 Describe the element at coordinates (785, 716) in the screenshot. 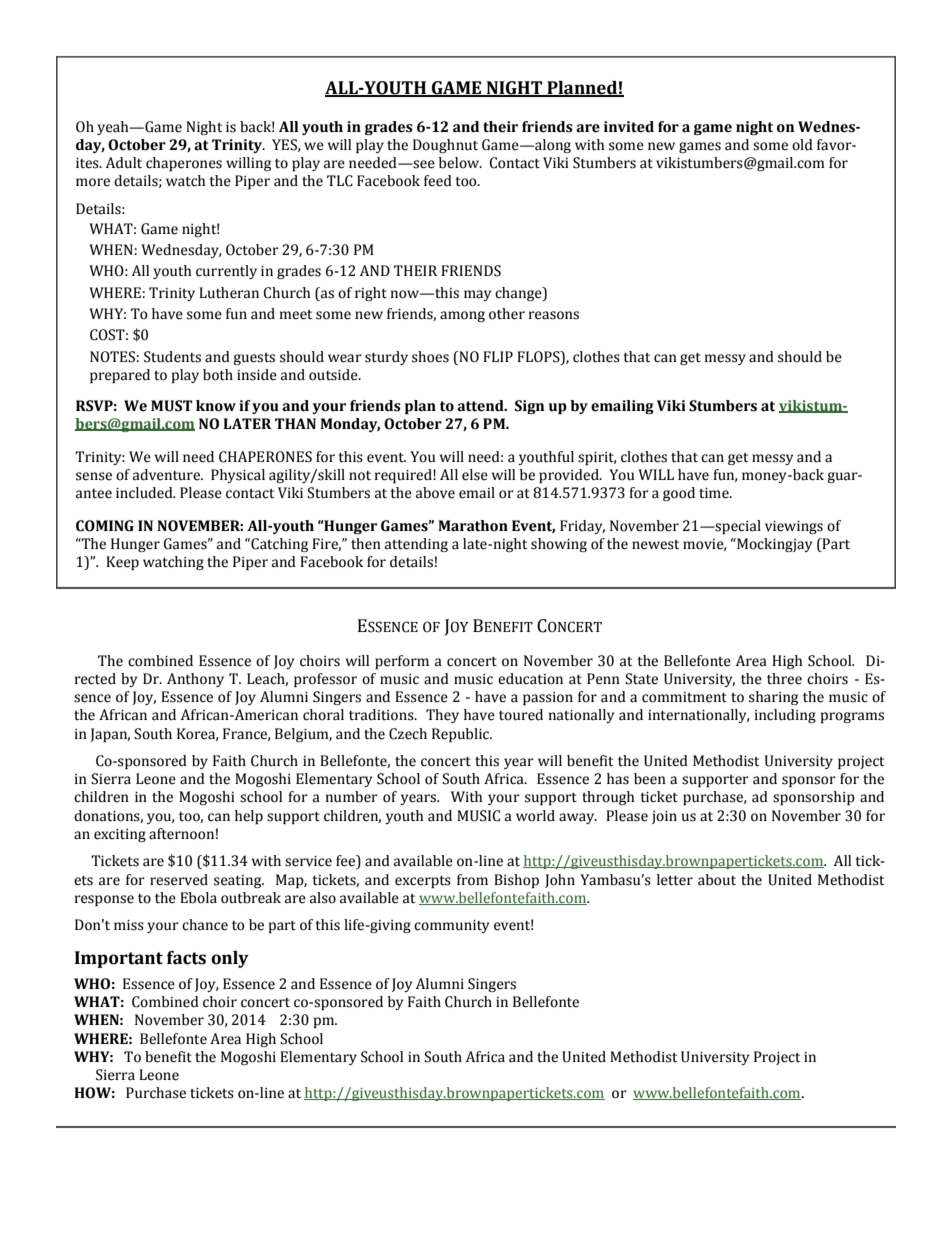

I see `including` at that location.
